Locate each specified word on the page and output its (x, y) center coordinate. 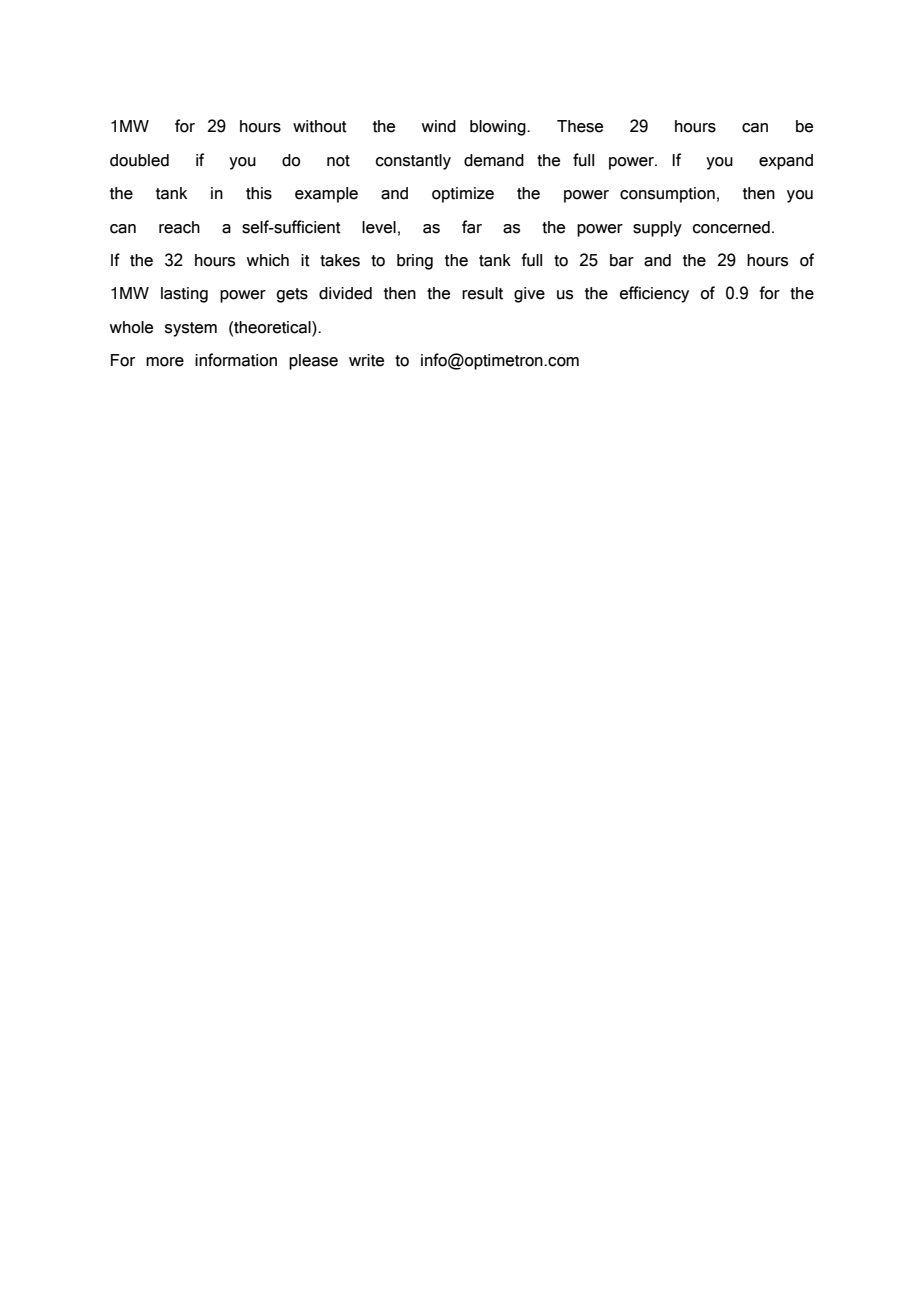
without (320, 126)
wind (439, 126)
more (165, 362)
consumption (667, 195)
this (259, 193)
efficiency (654, 294)
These (580, 126)
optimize (463, 195)
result (482, 293)
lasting (184, 295)
